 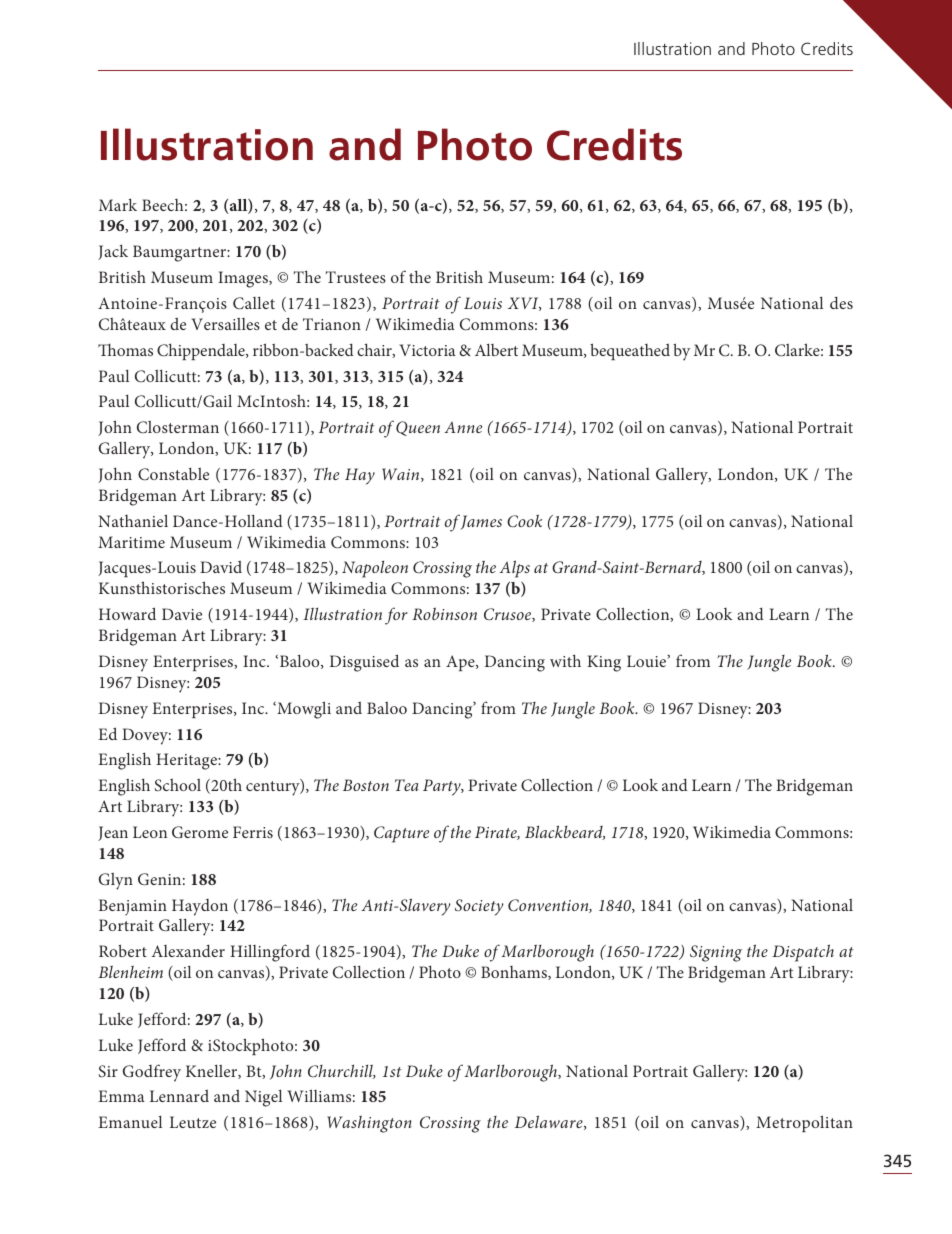 I want to click on Trustees, so click(x=356, y=277).
